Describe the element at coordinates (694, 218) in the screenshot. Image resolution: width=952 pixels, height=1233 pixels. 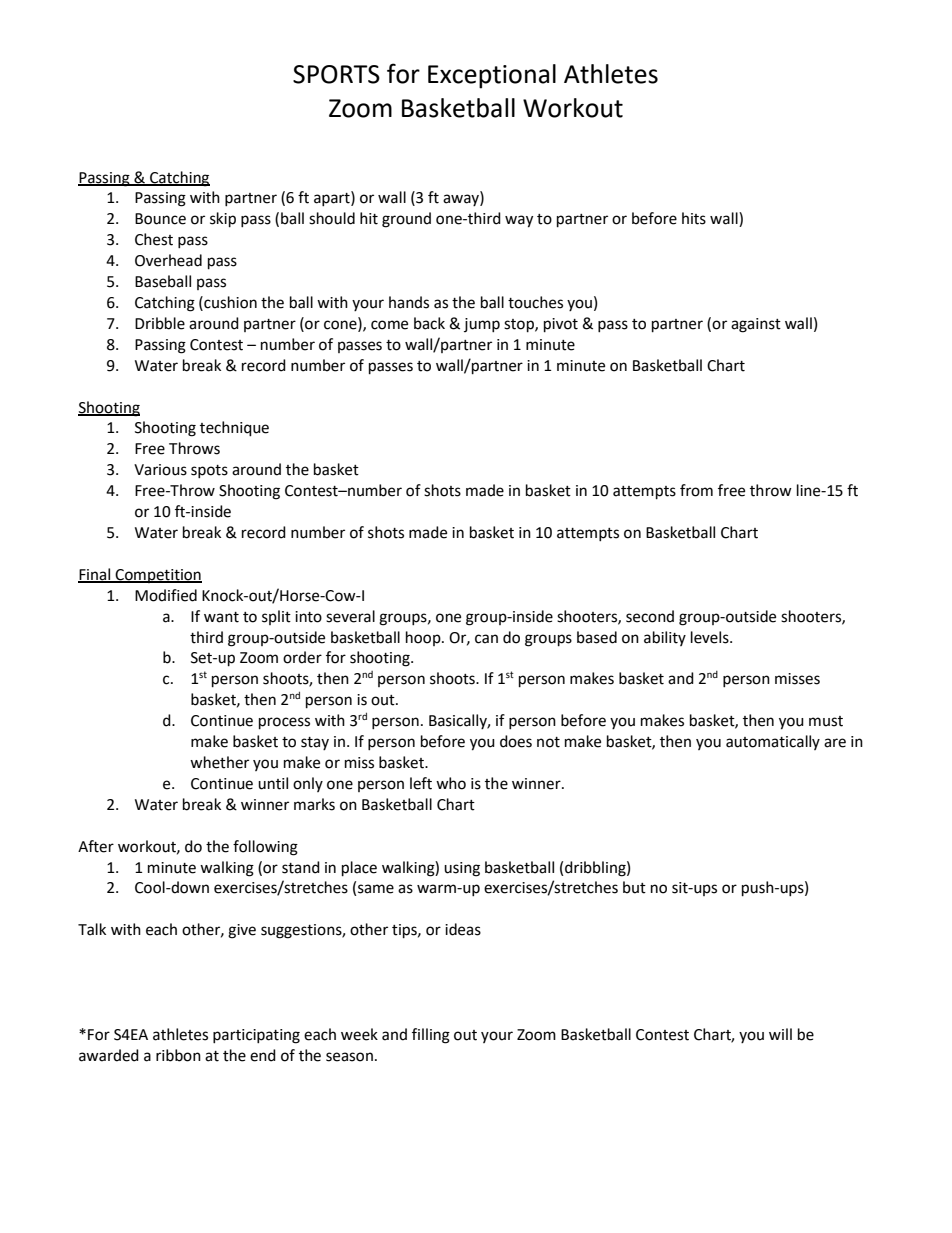
I see `hits` at that location.
